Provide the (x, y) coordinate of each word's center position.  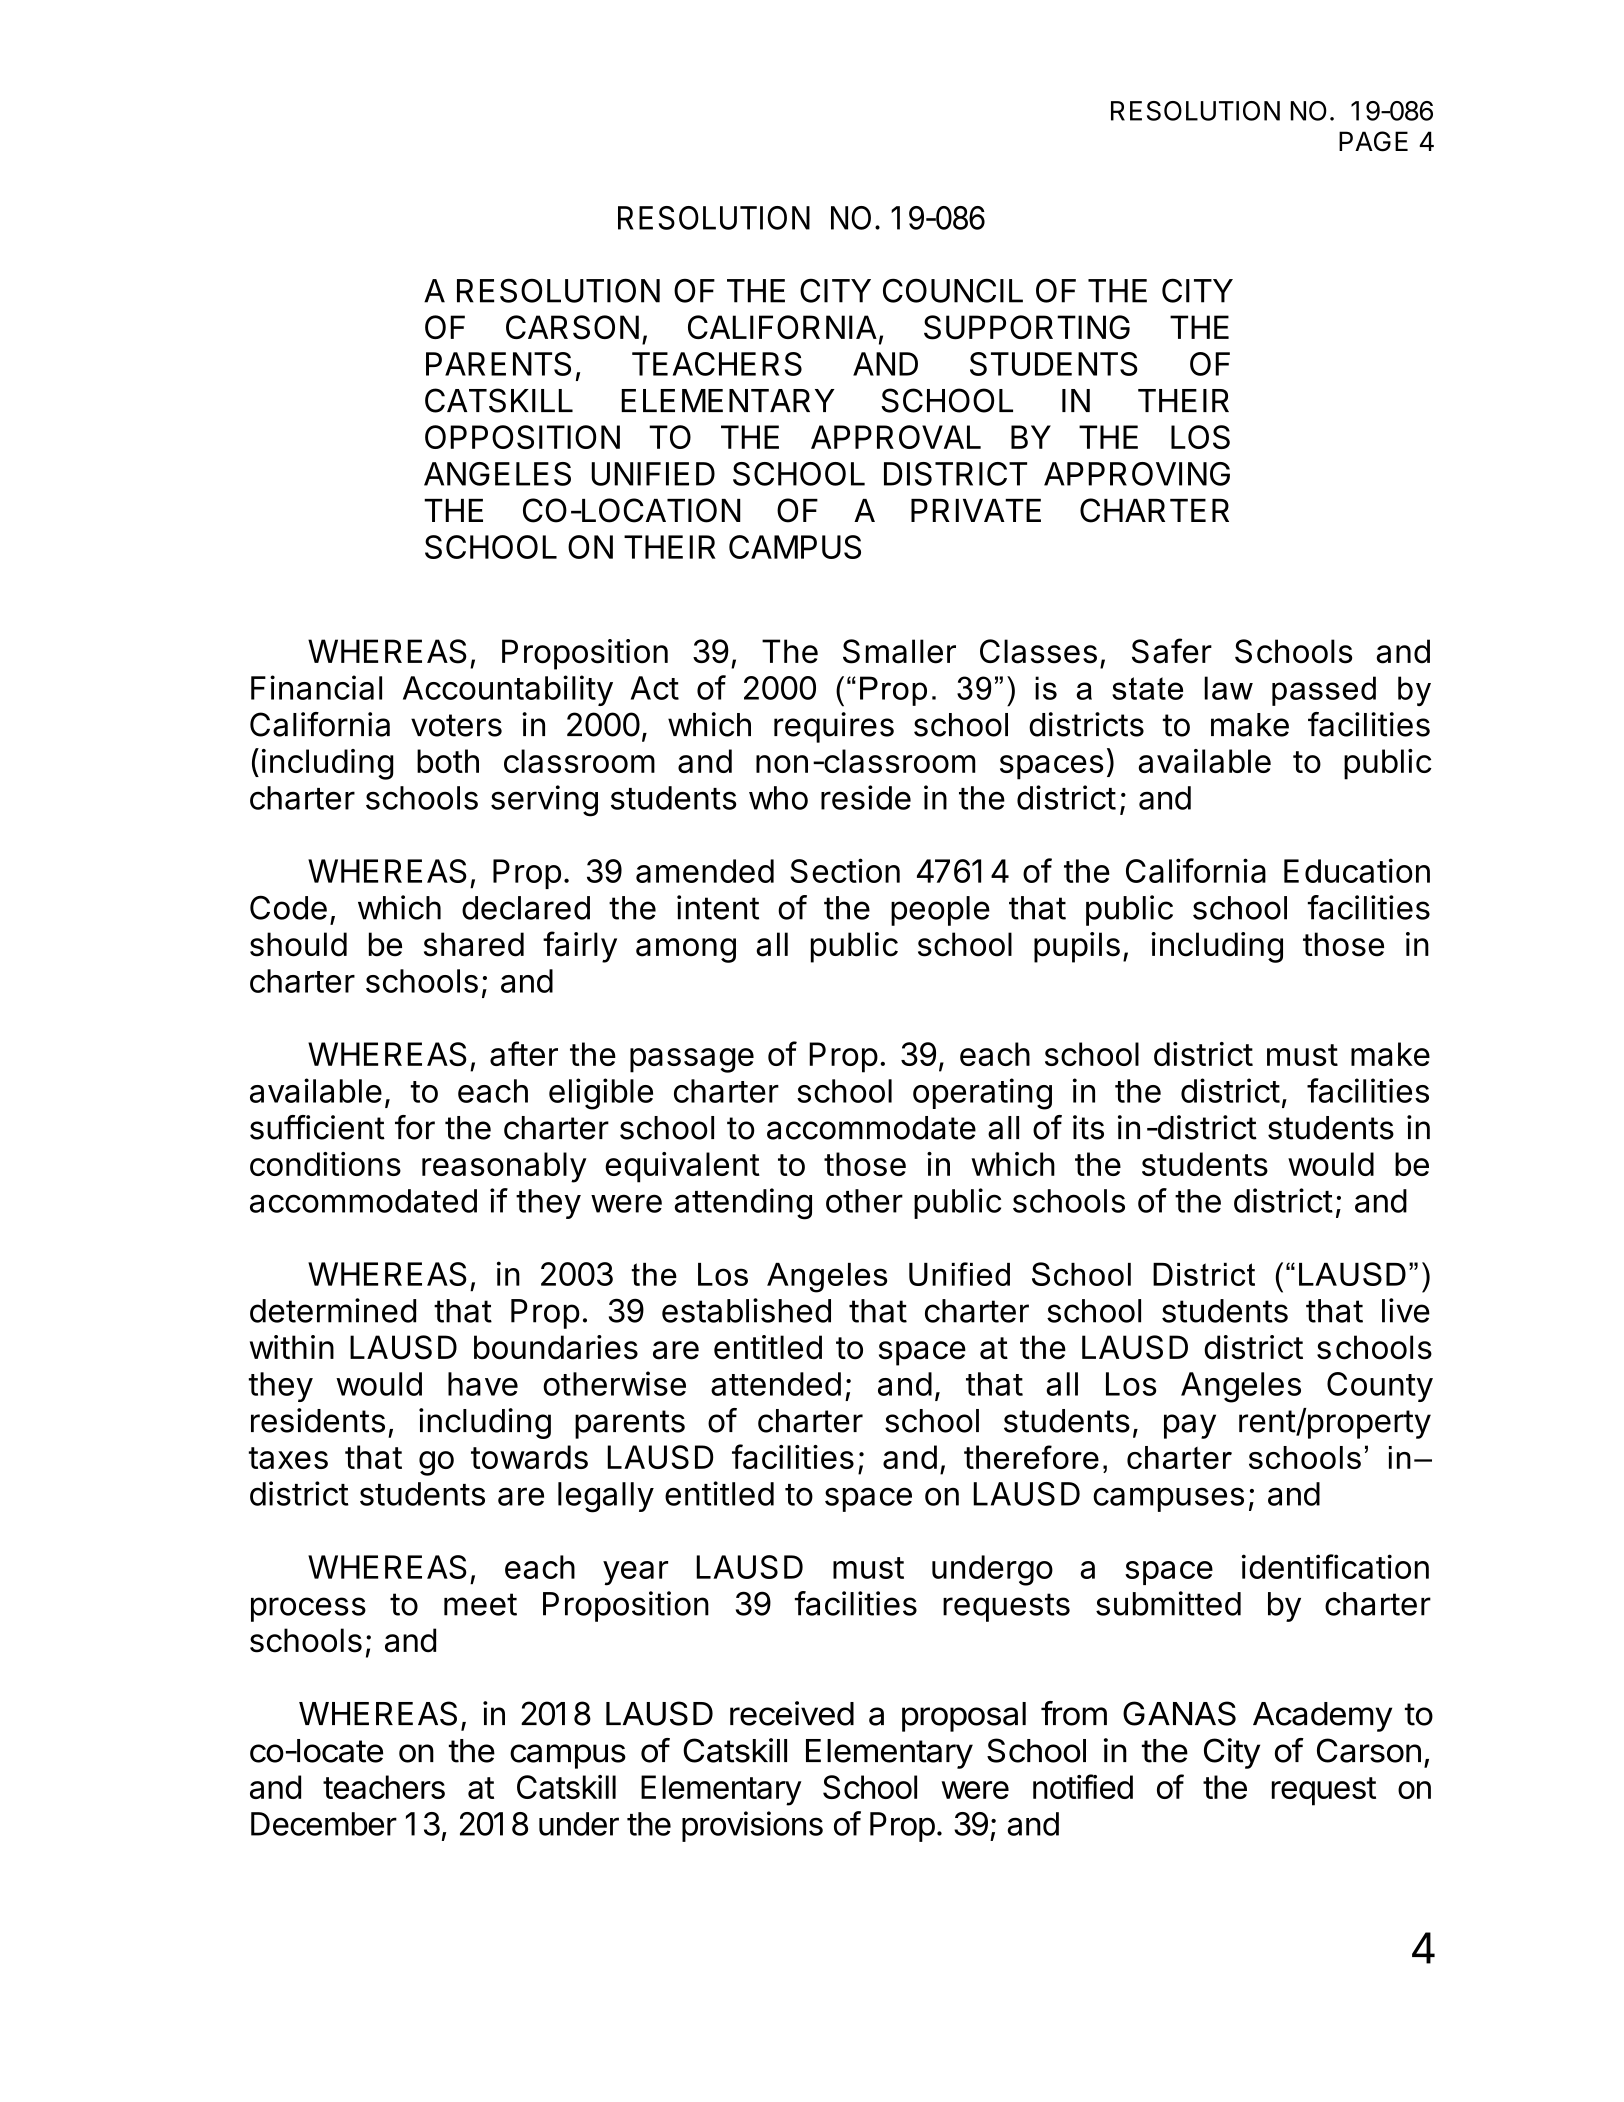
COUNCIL (953, 290)
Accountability (508, 690)
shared (474, 944)
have (483, 1384)
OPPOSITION (522, 437)
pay (1190, 1426)
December (324, 1824)
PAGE (1373, 141)
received (792, 1713)
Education (1357, 870)
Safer (1172, 651)
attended (776, 1384)
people (940, 911)
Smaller (899, 651)
